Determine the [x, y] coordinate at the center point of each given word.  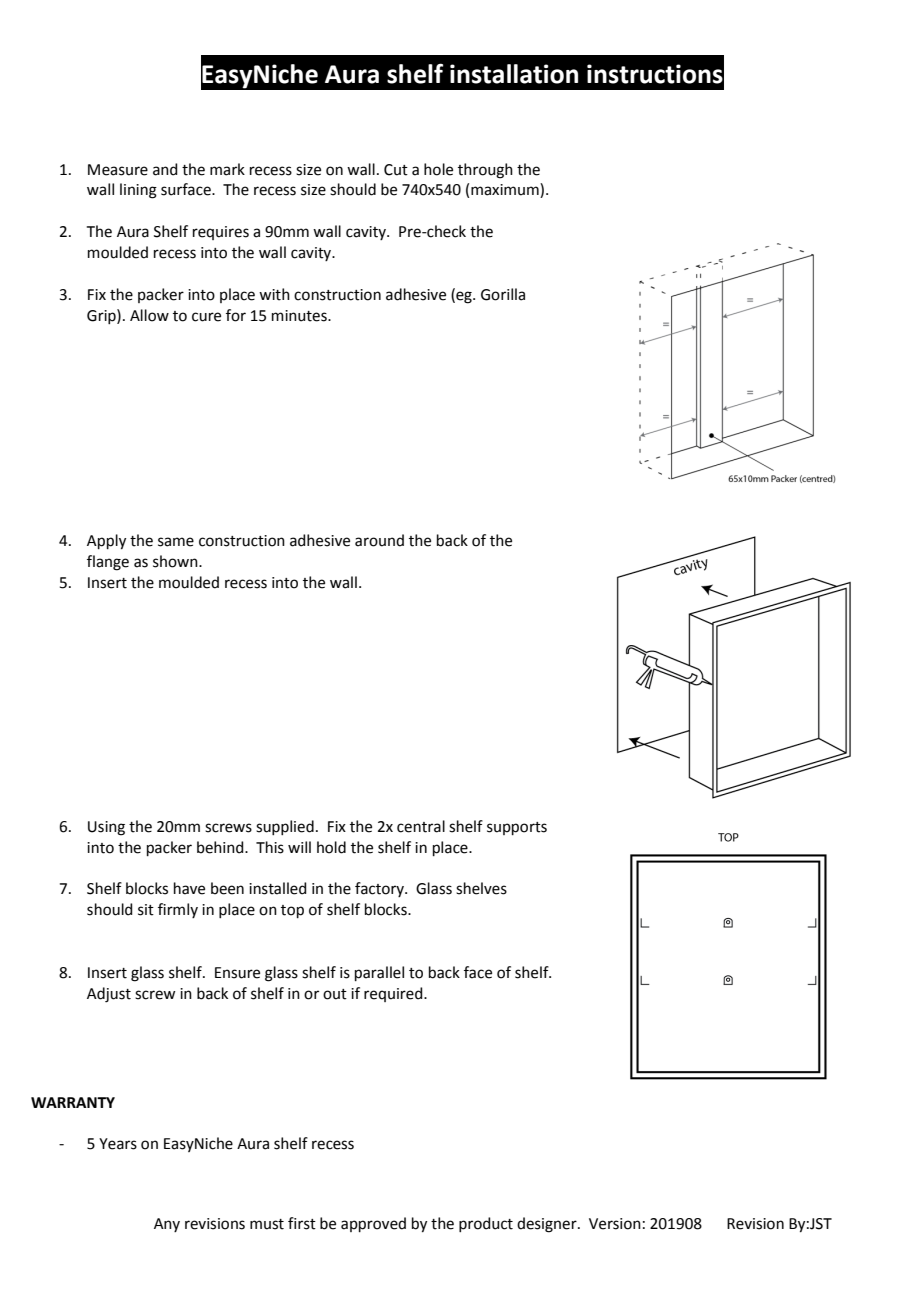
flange [108, 563]
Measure [118, 170]
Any [167, 1225]
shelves [481, 888]
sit [146, 910]
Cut [396, 170]
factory [380, 889]
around [379, 540]
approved [373, 1224]
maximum [506, 190]
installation [514, 74]
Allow [149, 315]
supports [517, 828]
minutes [300, 316]
